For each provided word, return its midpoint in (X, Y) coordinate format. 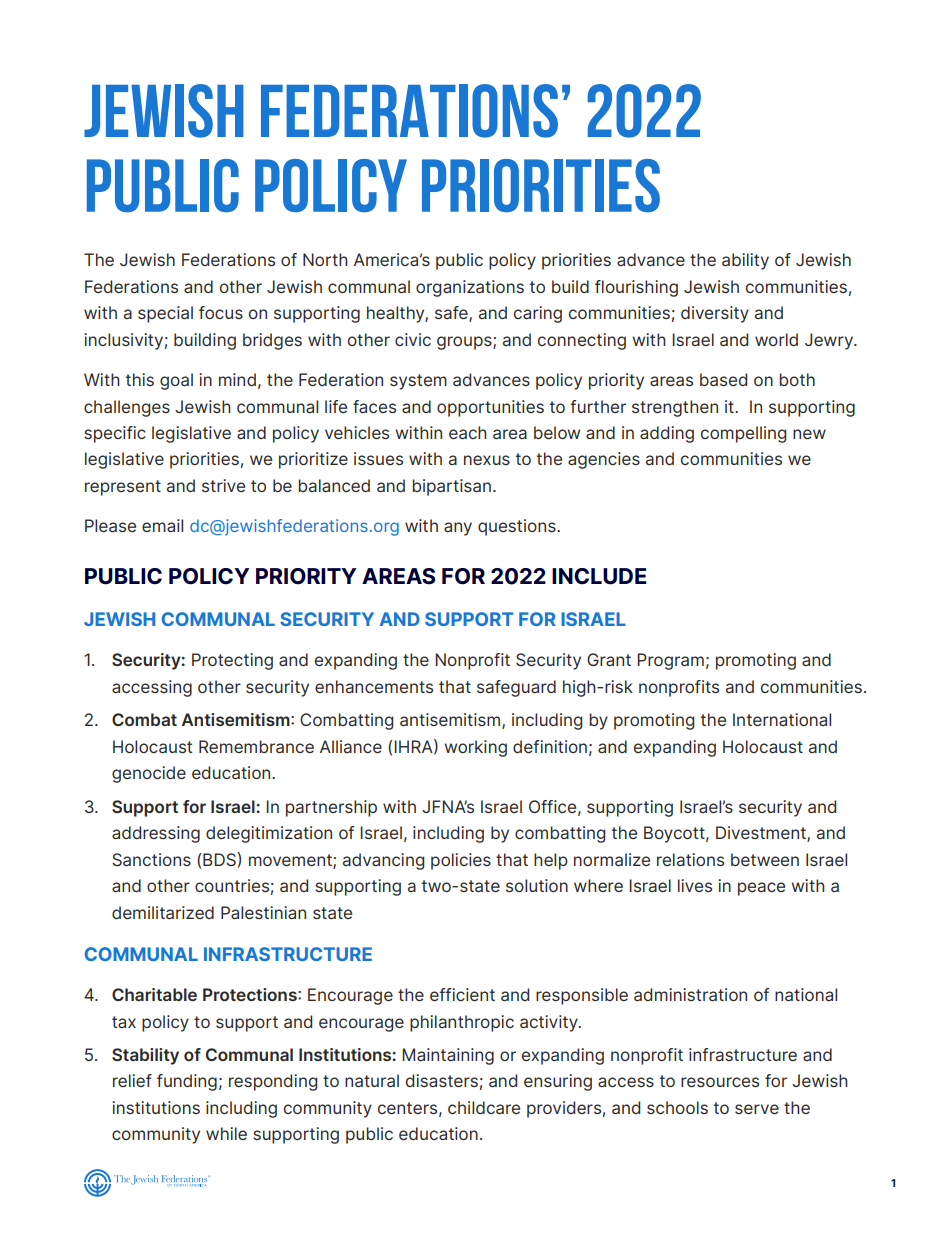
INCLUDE (599, 576)
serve (757, 1109)
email (162, 525)
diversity (715, 314)
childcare (484, 1107)
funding (187, 1082)
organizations (470, 288)
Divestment (762, 834)
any (458, 529)
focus (221, 312)
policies (461, 861)
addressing (156, 834)
